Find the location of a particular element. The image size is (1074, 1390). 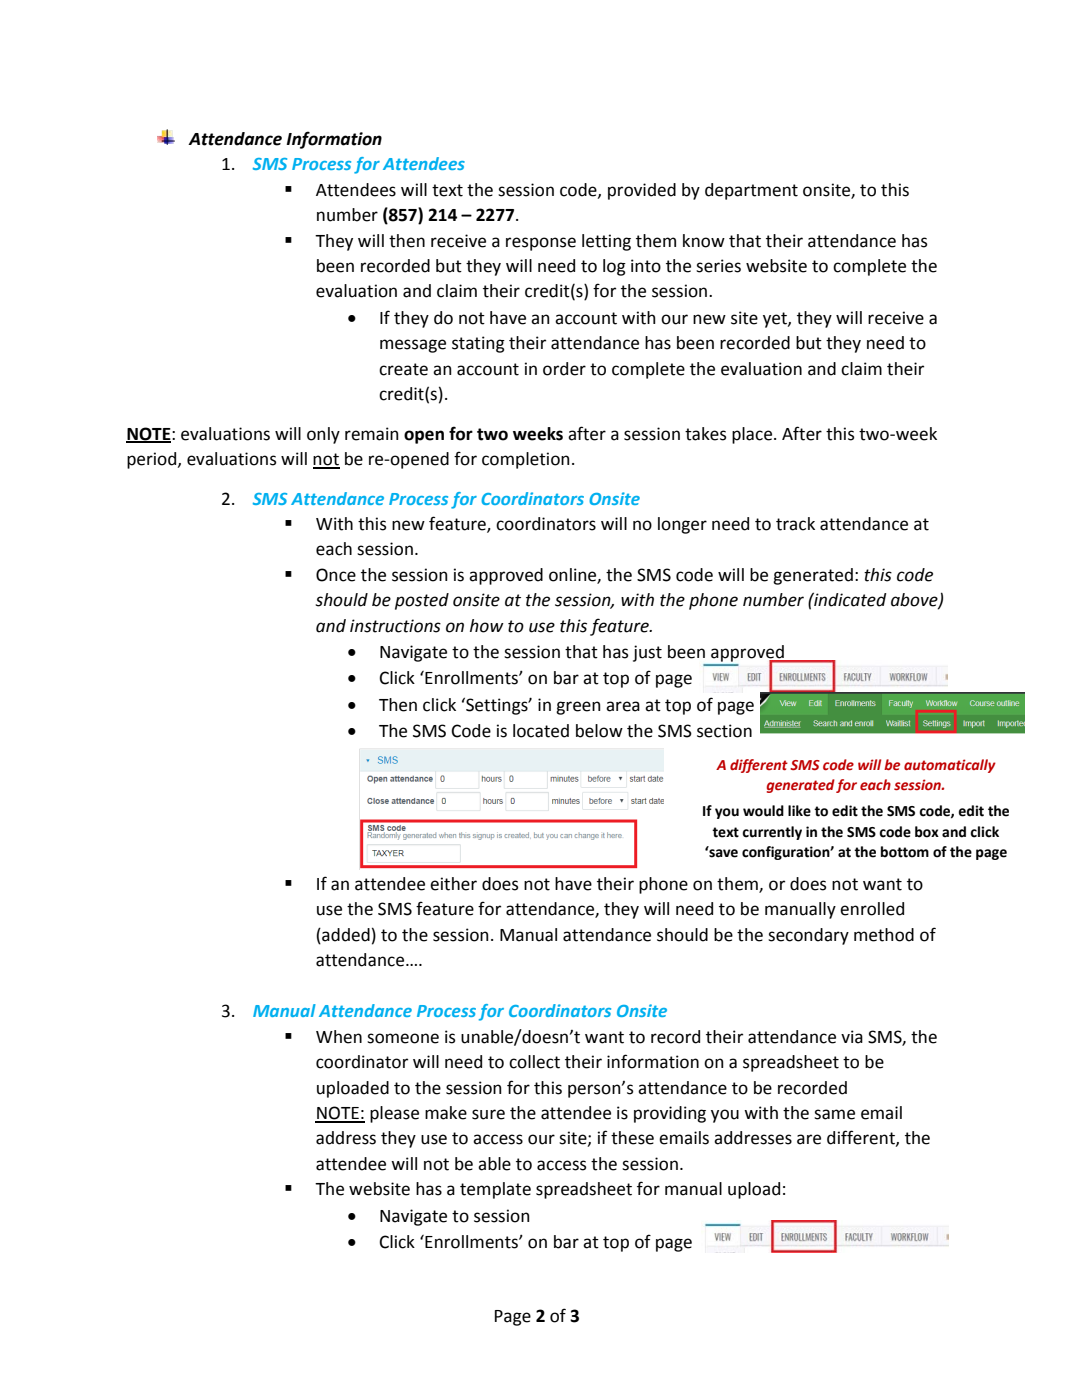

response is located at coordinates (541, 244).
